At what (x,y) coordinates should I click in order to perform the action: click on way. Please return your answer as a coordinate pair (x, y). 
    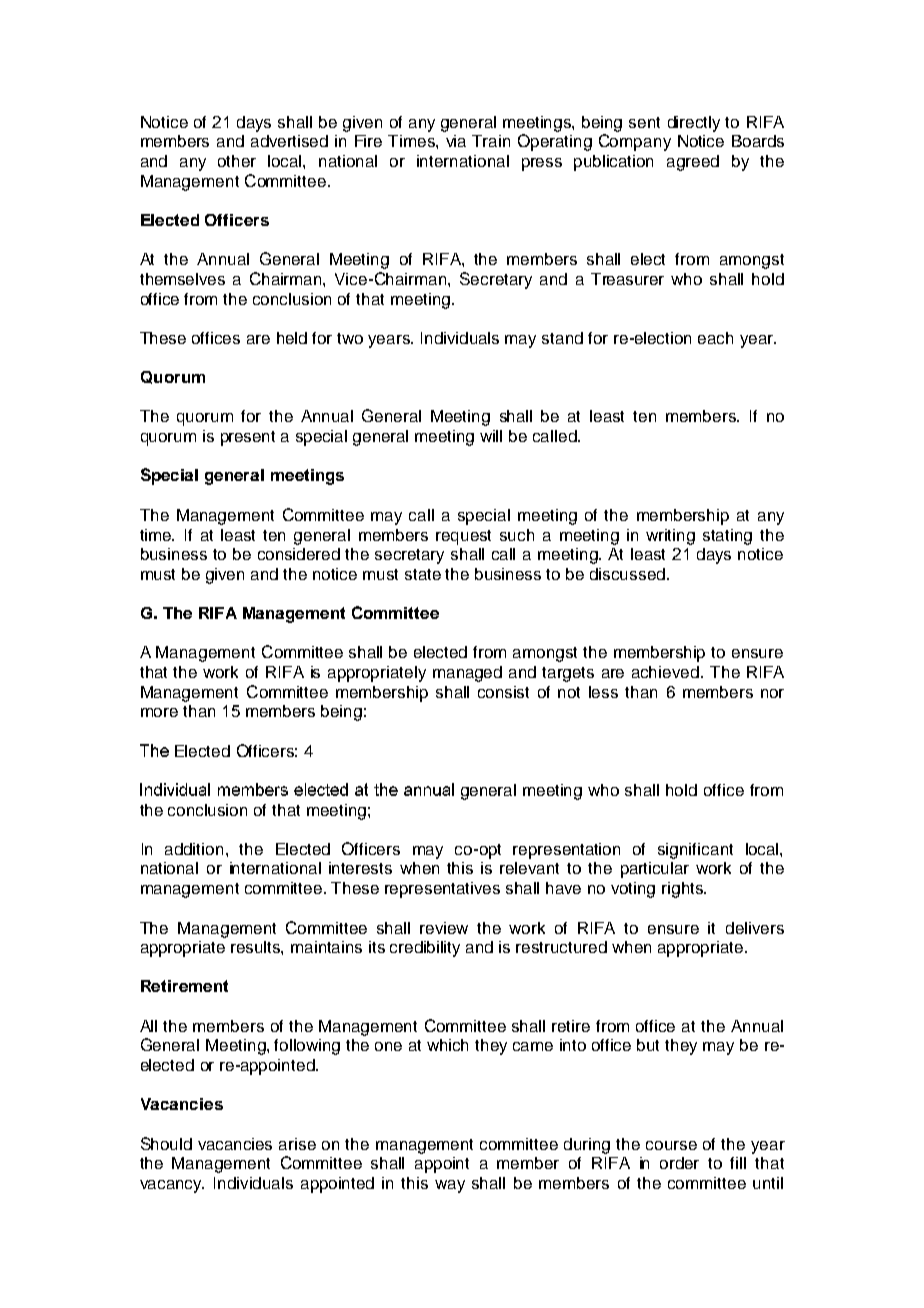
    Looking at the image, I should click on (450, 1186).
